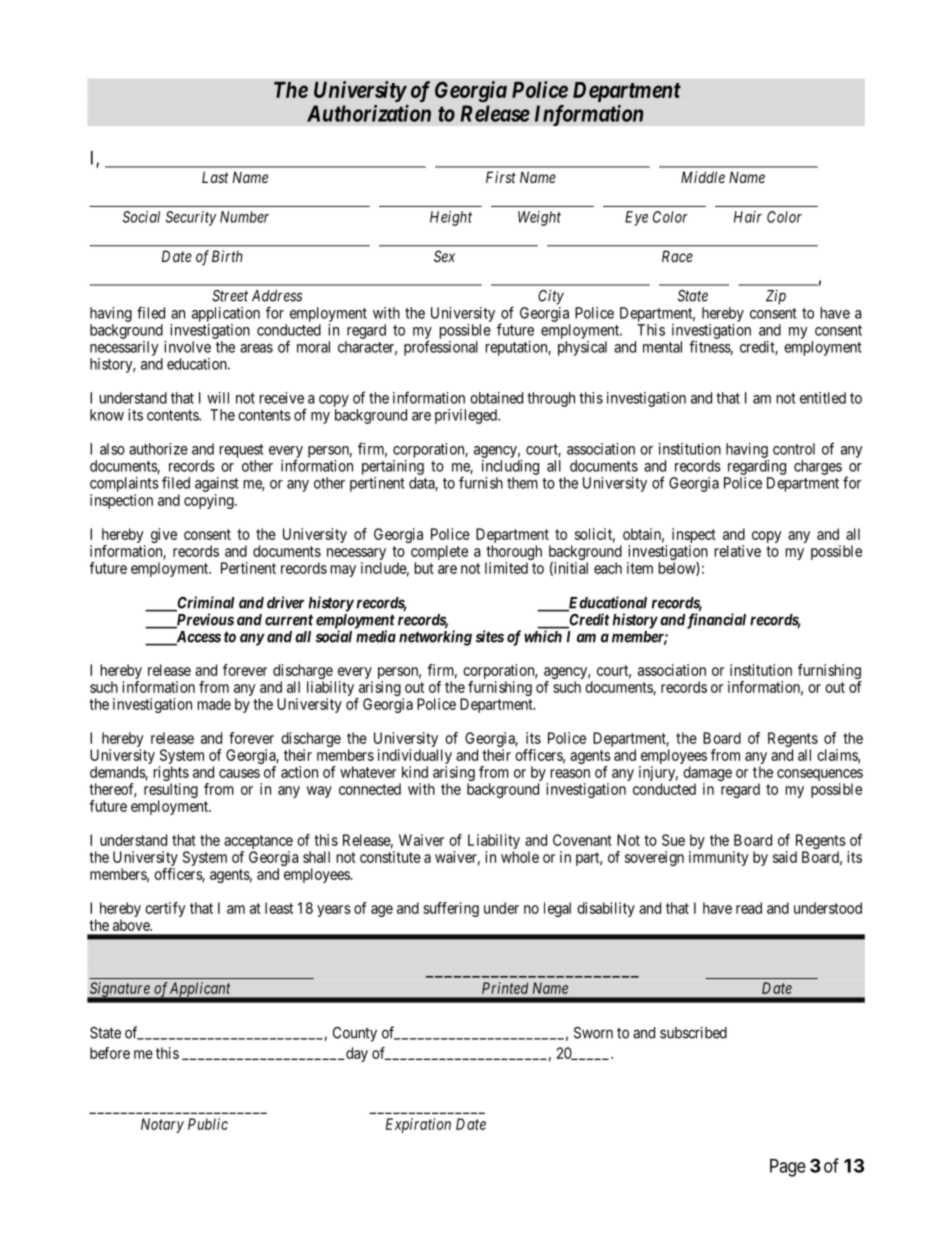 This screenshot has width=952, height=1233. Describe the element at coordinates (215, 177) in the screenshot. I see `Last` at that location.
